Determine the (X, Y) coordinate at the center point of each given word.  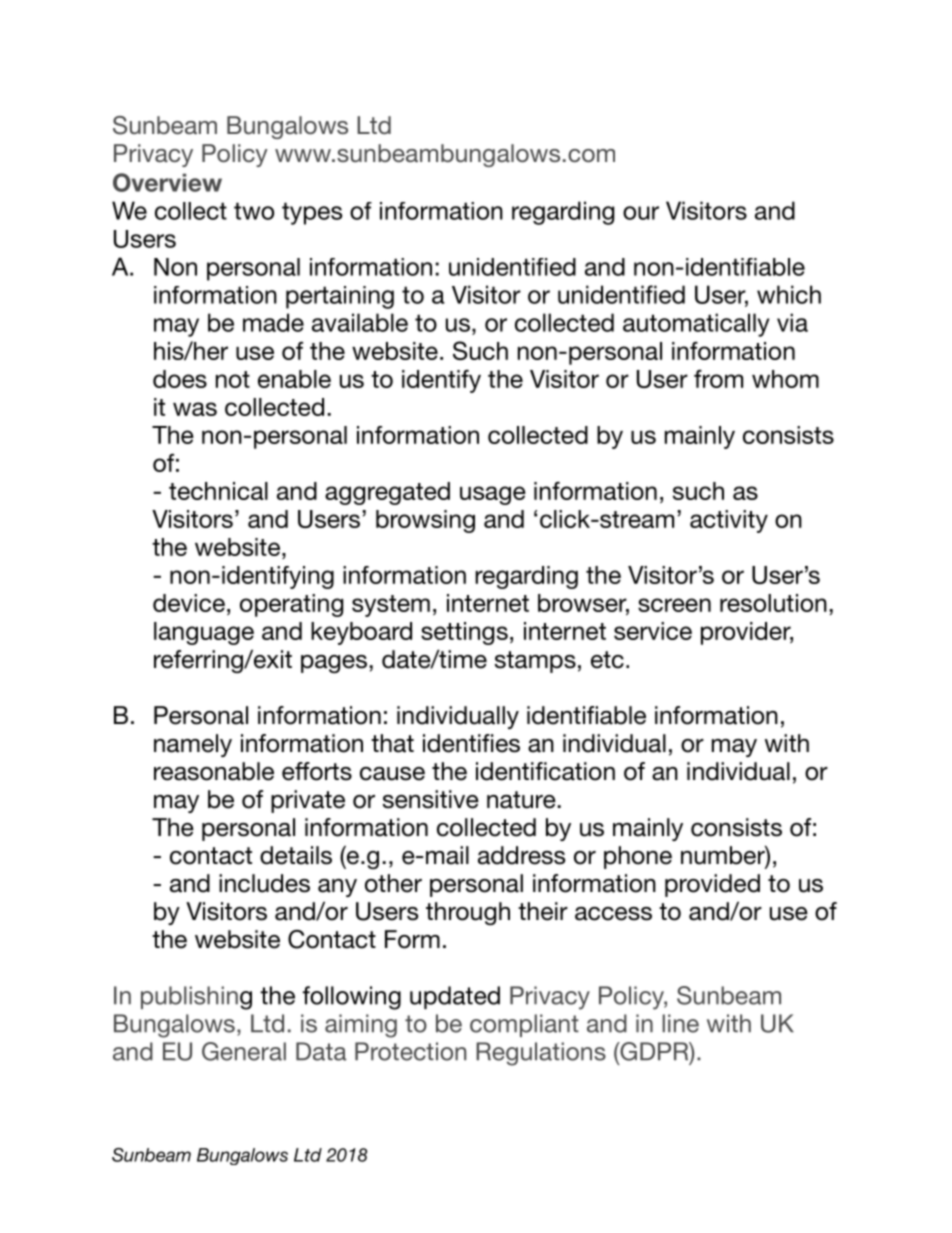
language (204, 633)
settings (464, 633)
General (244, 1051)
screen (674, 605)
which (789, 294)
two (254, 211)
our (641, 213)
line (680, 1023)
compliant (524, 1025)
